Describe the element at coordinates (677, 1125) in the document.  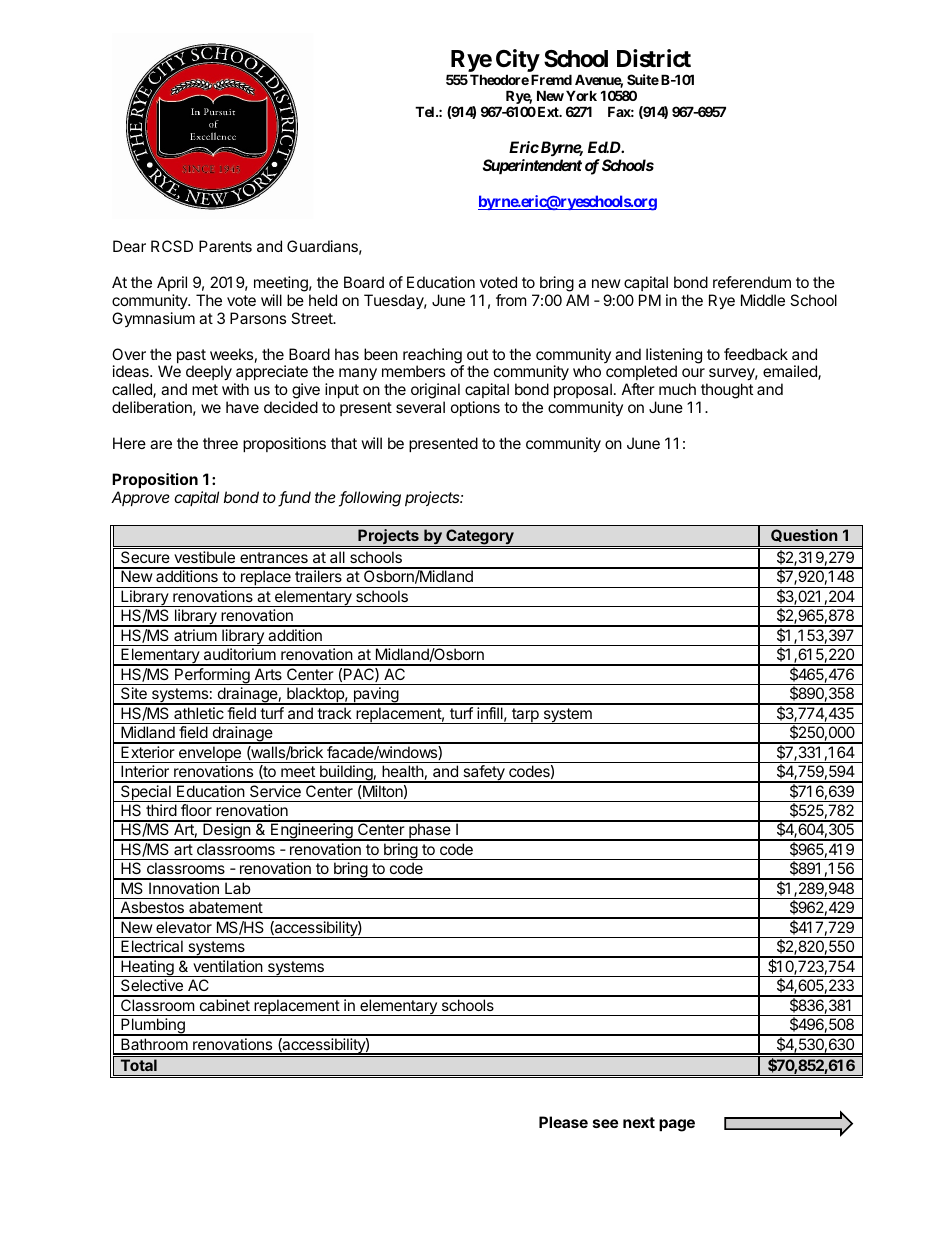
I see `page` at that location.
